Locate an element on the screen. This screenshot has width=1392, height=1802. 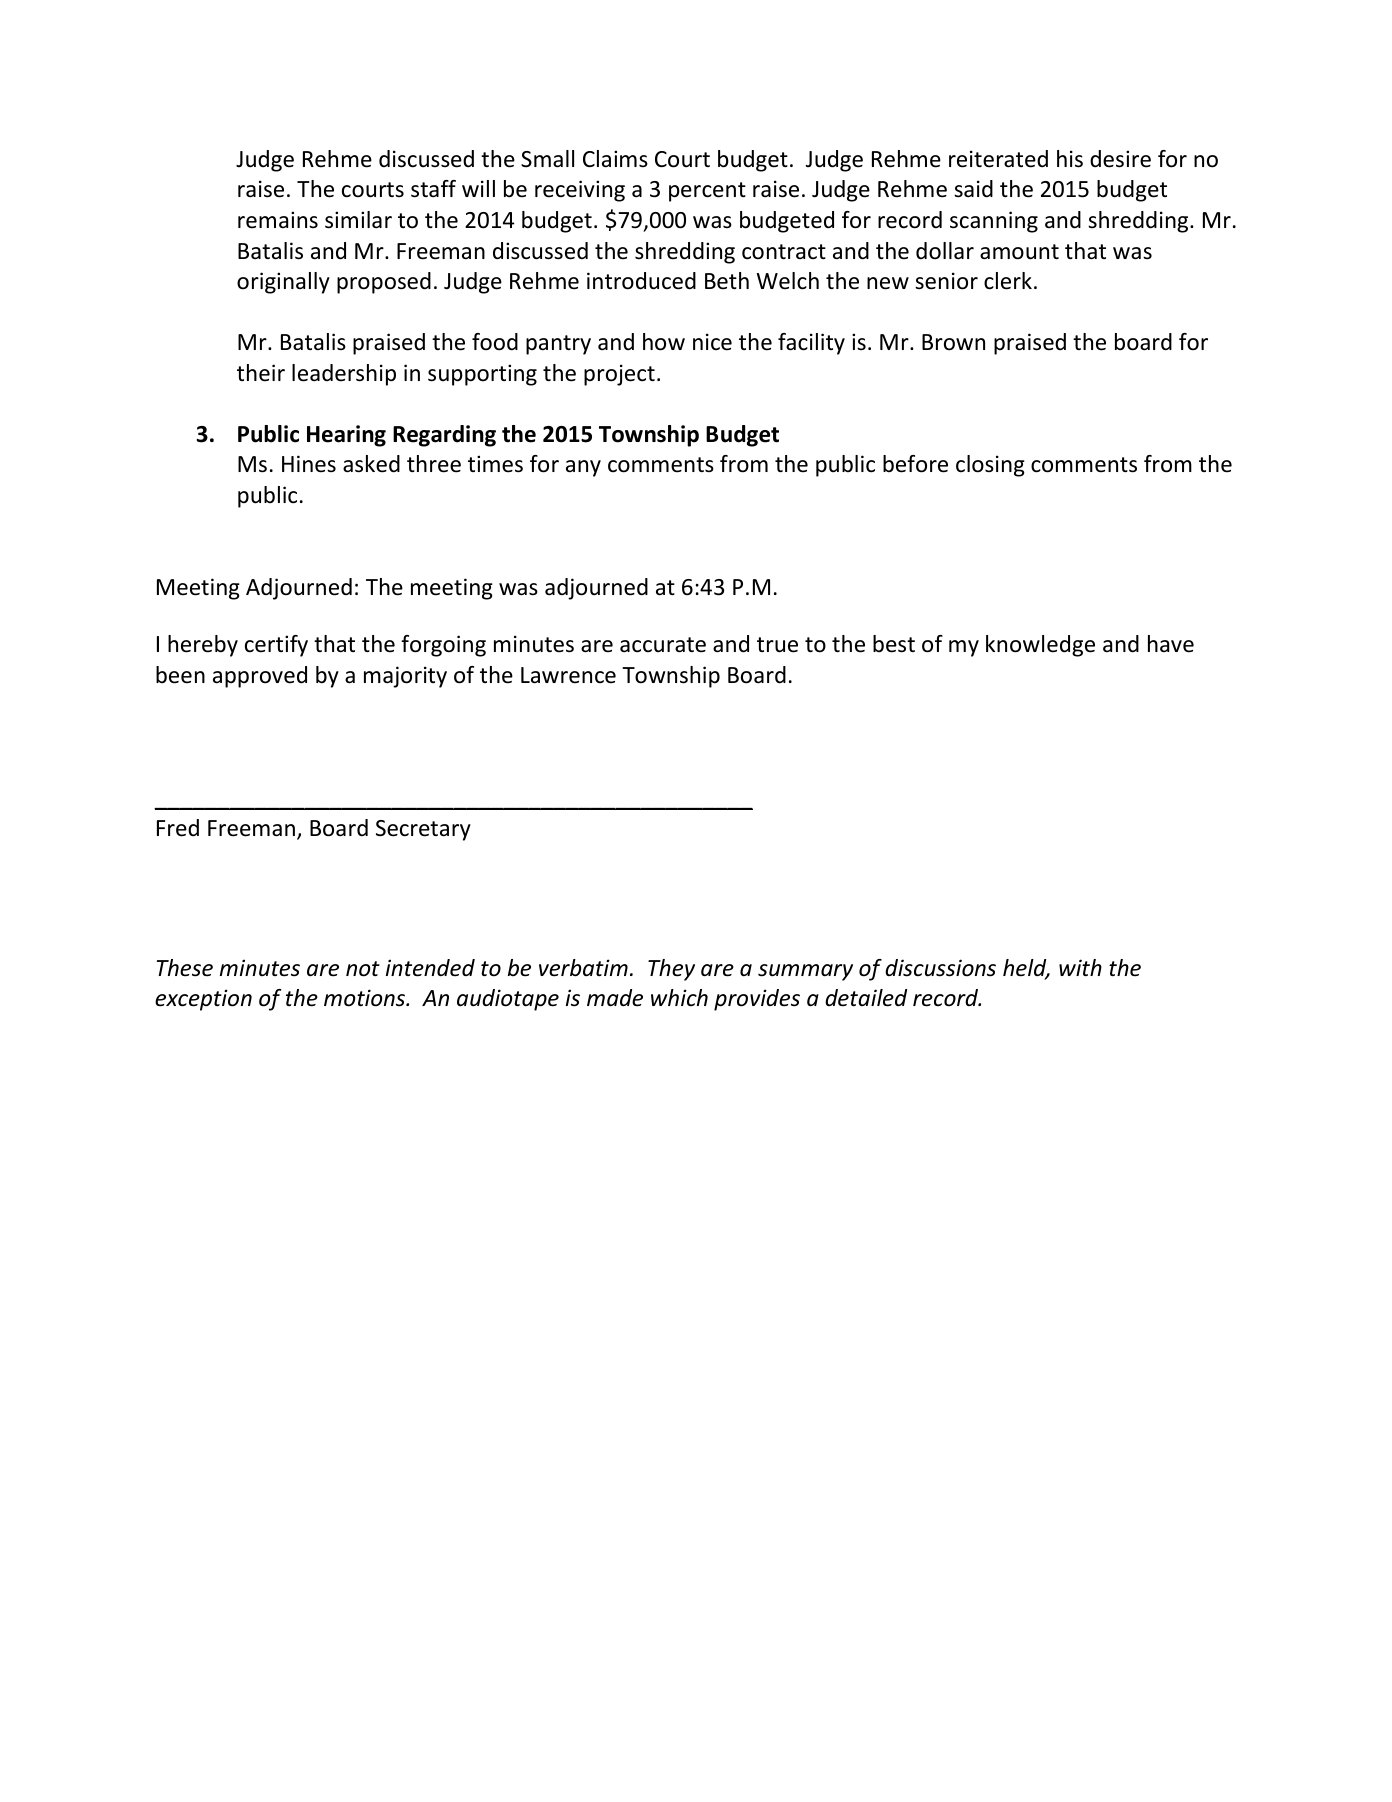
Hines is located at coordinates (309, 464).
